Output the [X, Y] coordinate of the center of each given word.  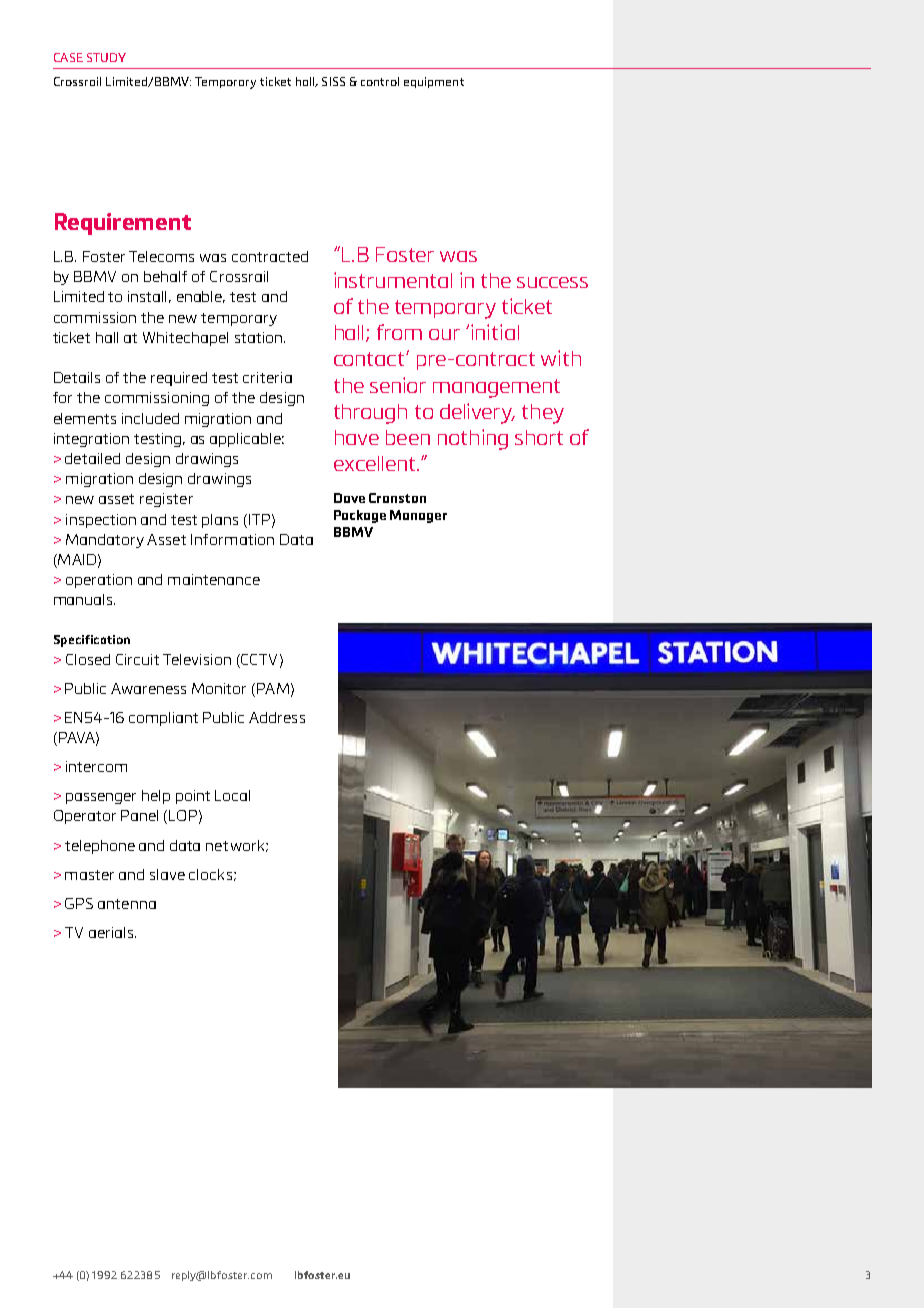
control [380, 81]
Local [232, 795]
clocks [210, 874]
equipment [434, 82]
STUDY [106, 57]
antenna [127, 904]
